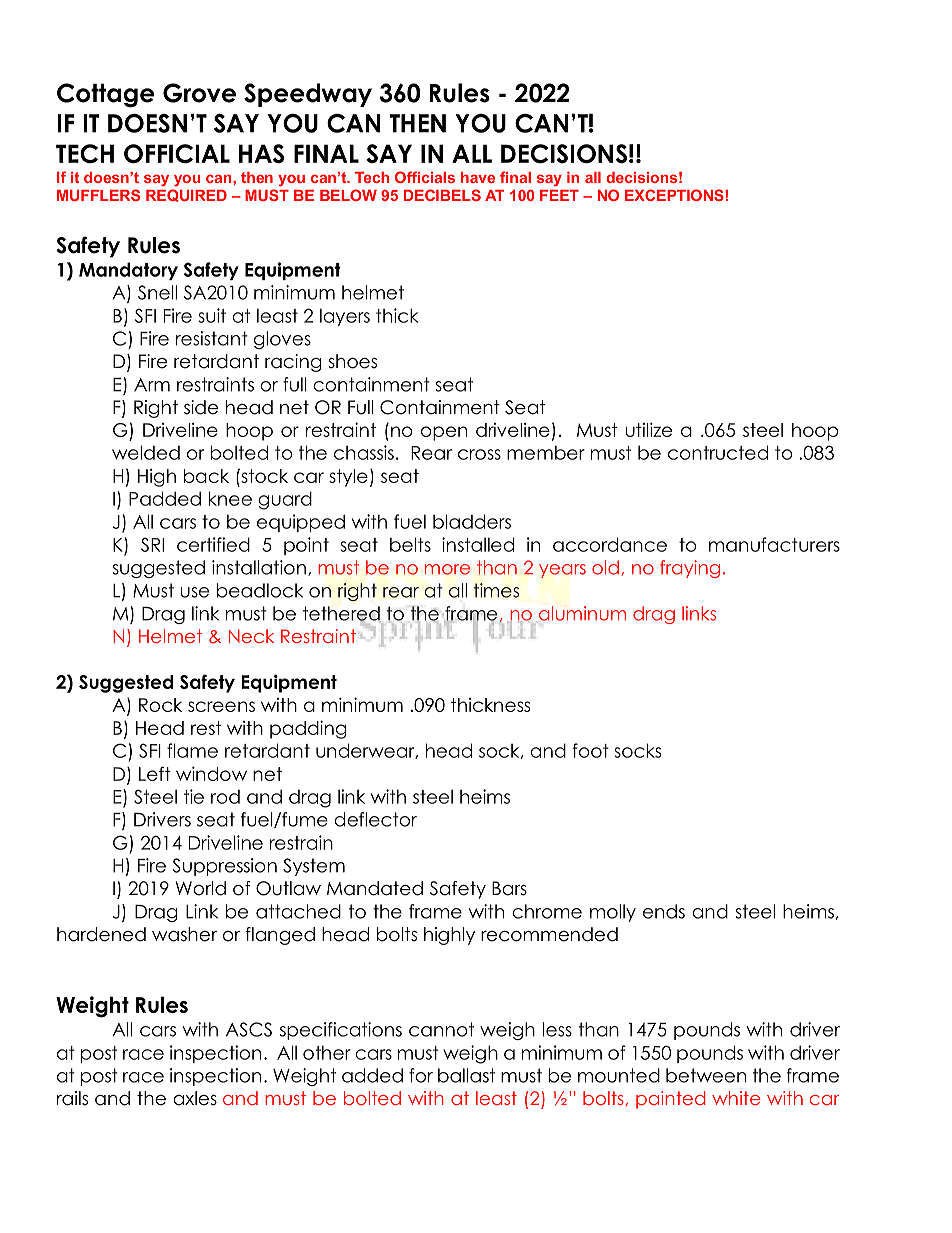  What do you see at coordinates (152, 544) in the image?
I see `SRI` at bounding box center [152, 544].
